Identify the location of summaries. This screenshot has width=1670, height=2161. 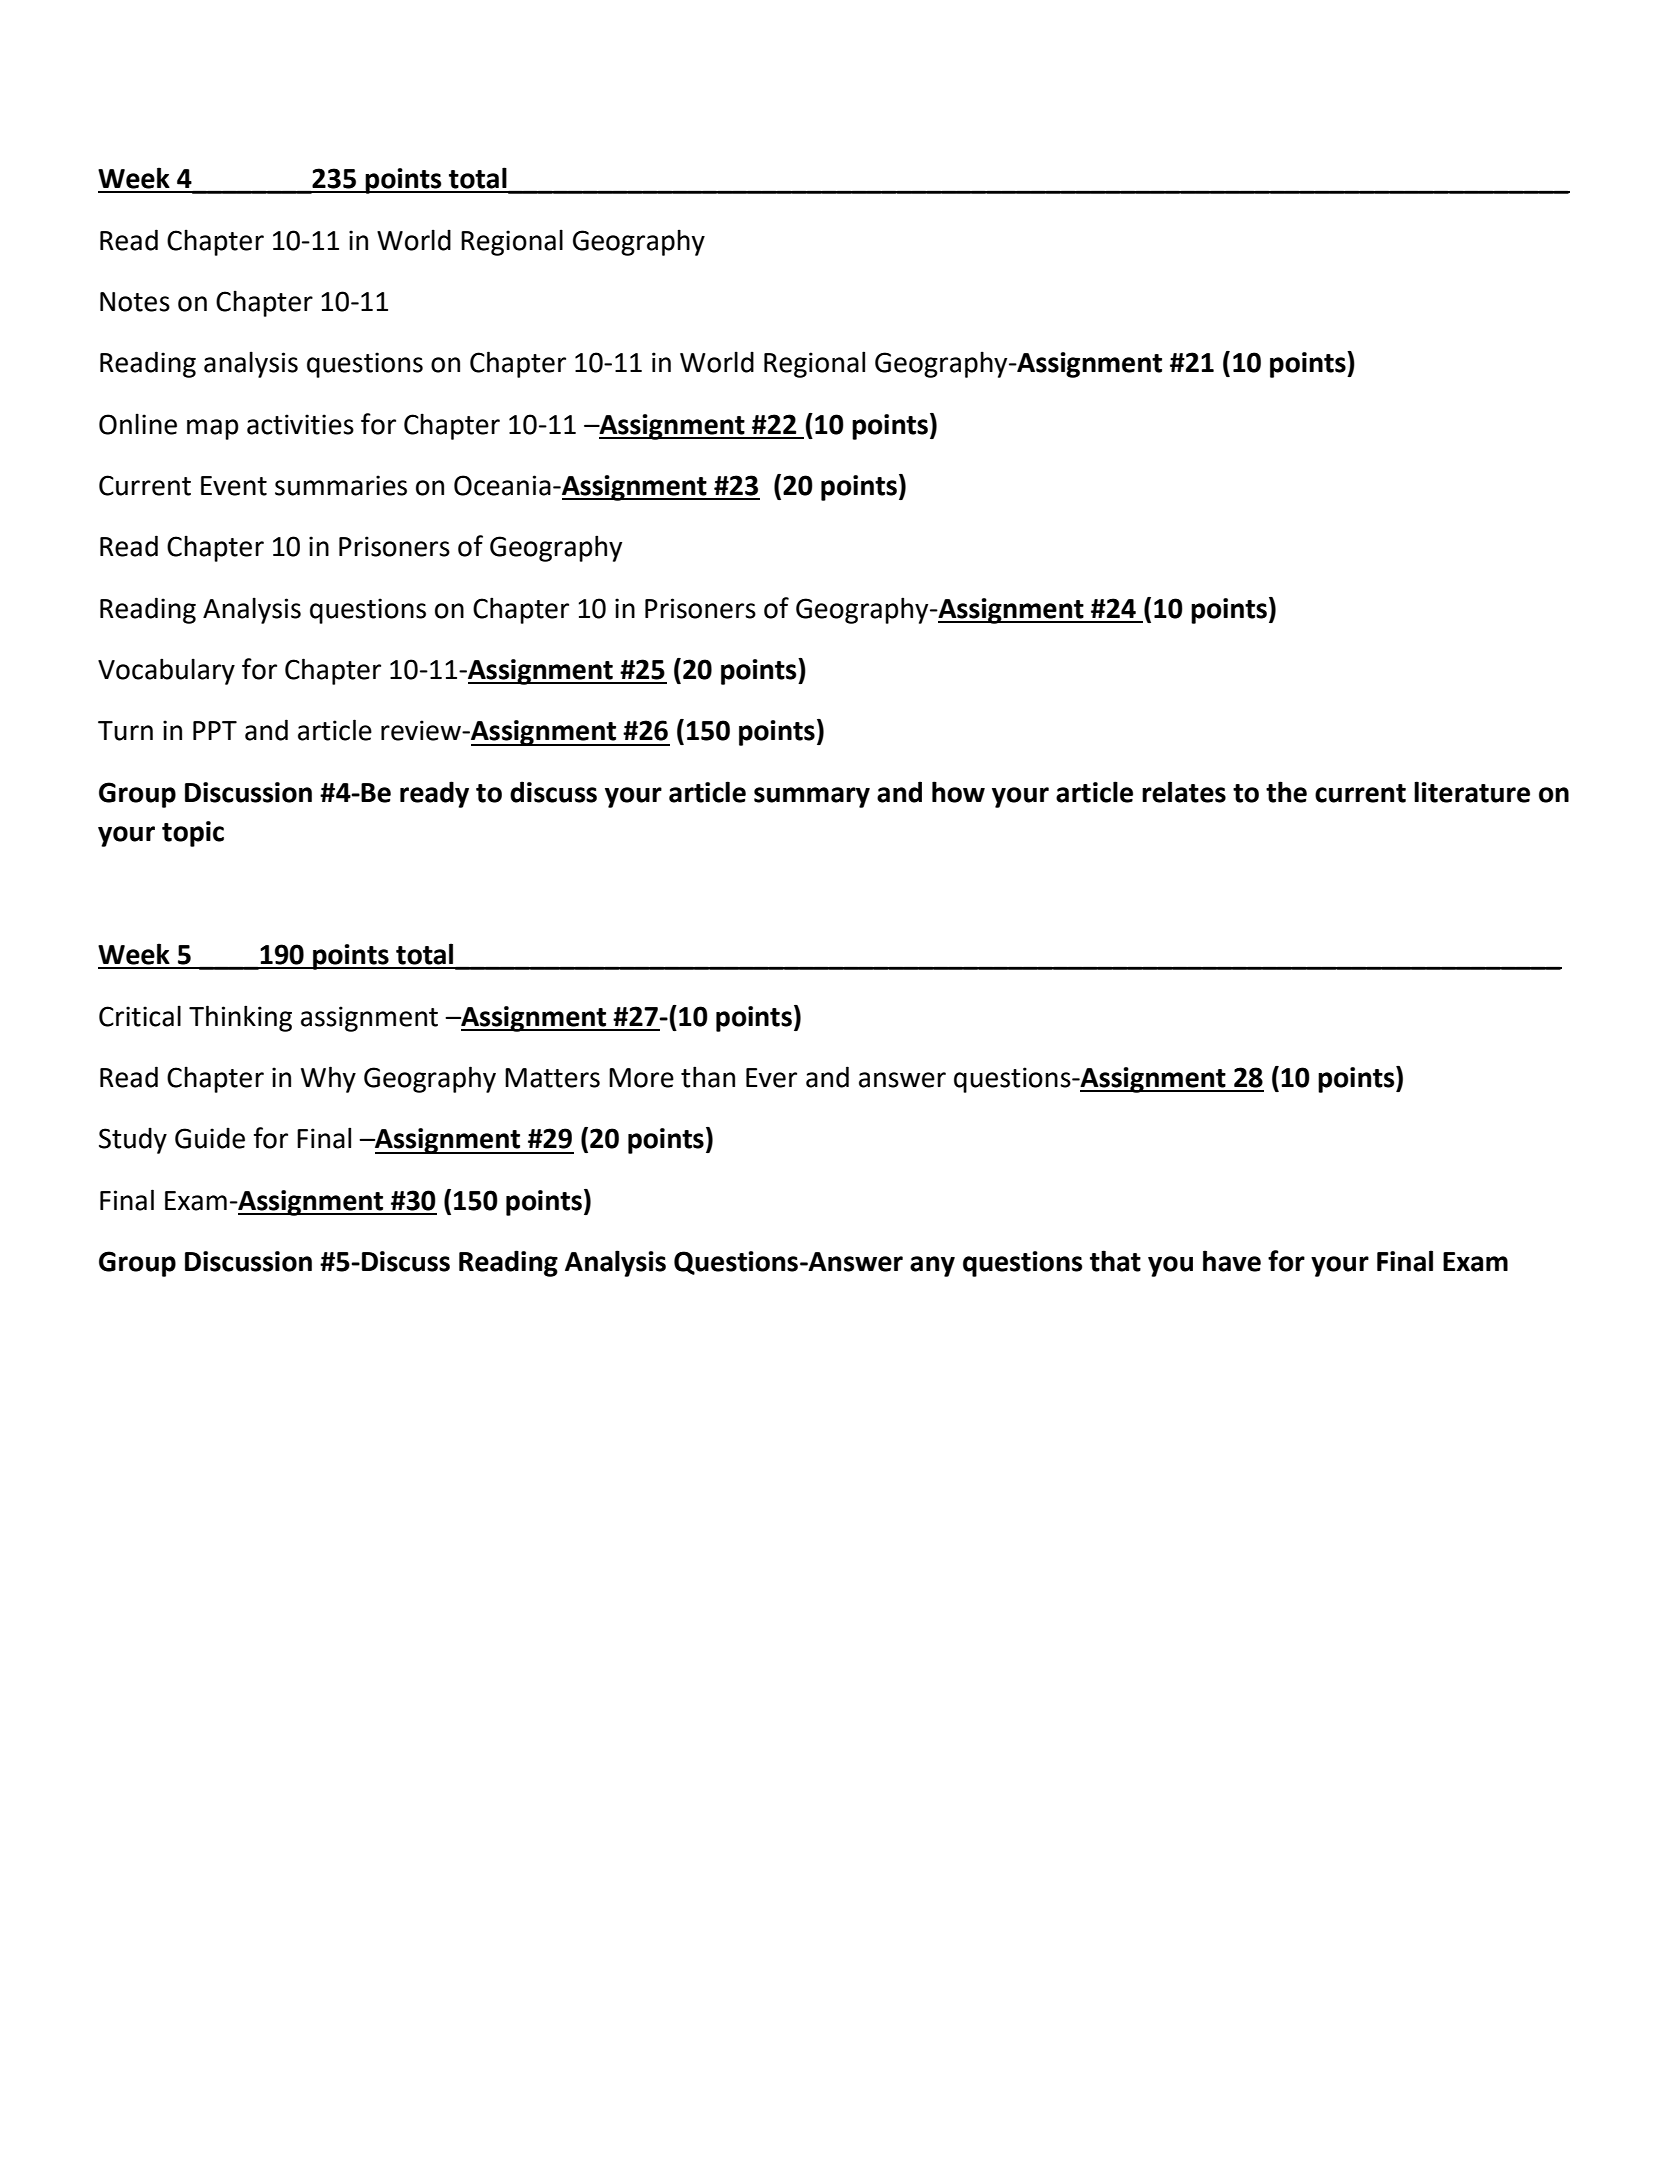
(341, 485).
